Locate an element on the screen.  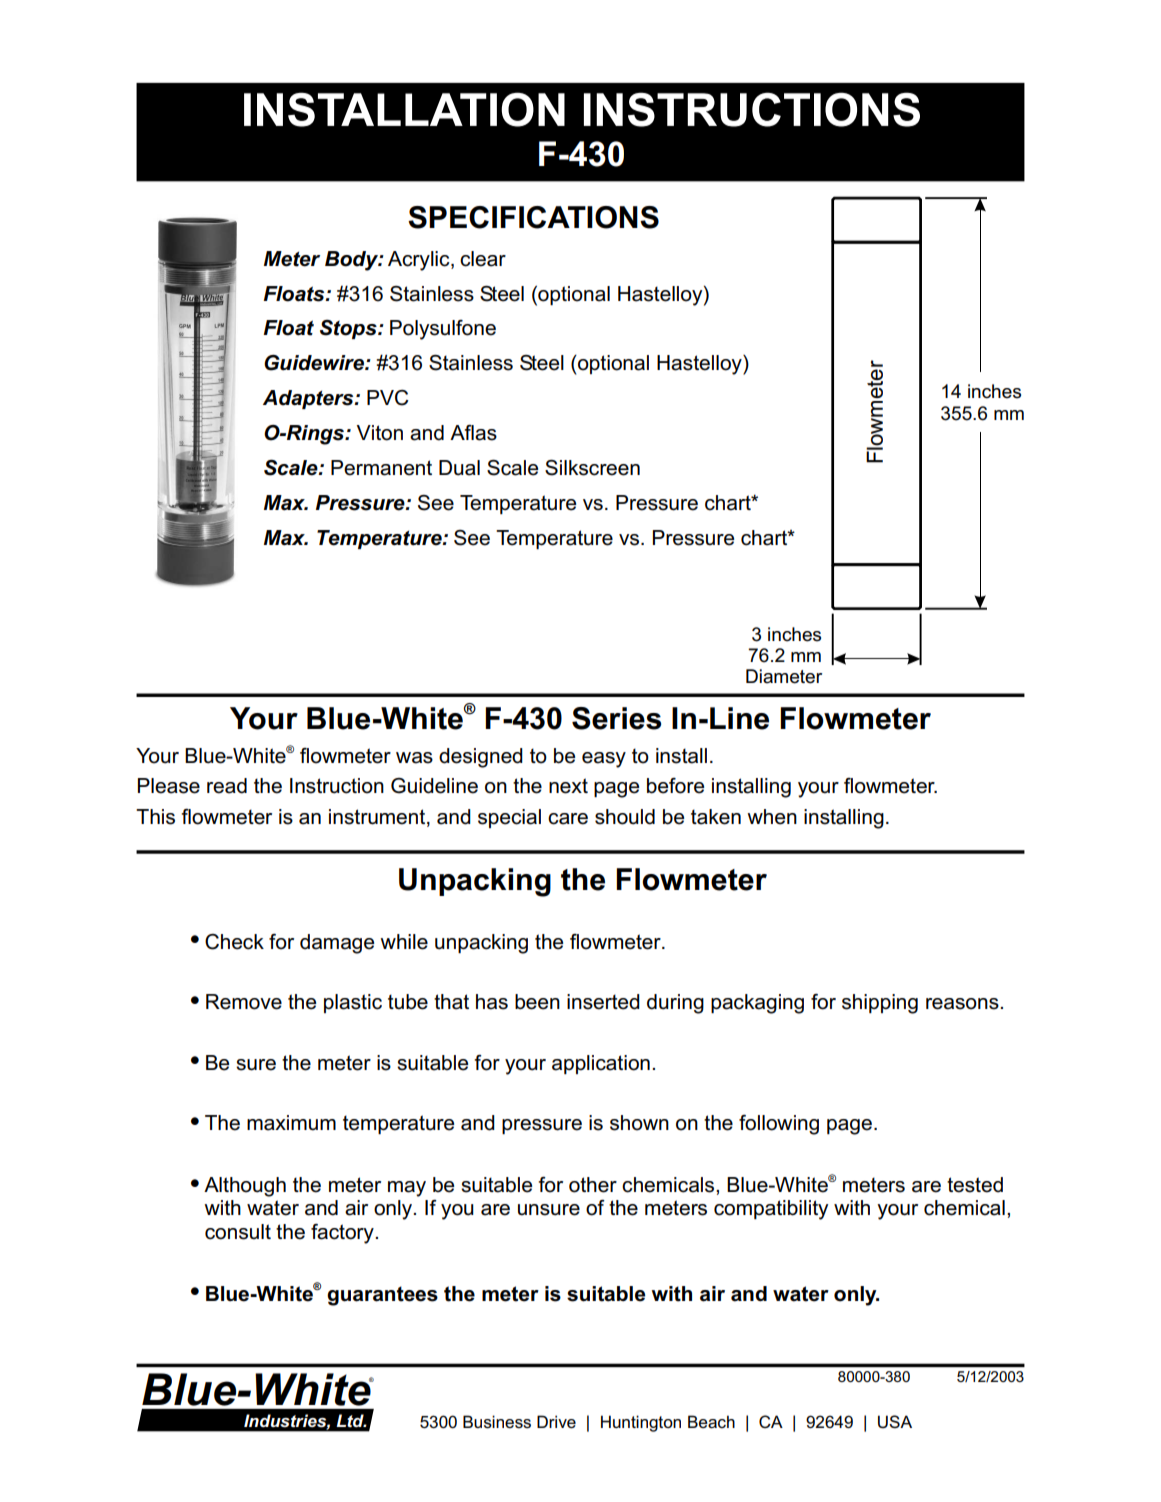
been is located at coordinates (537, 1002).
